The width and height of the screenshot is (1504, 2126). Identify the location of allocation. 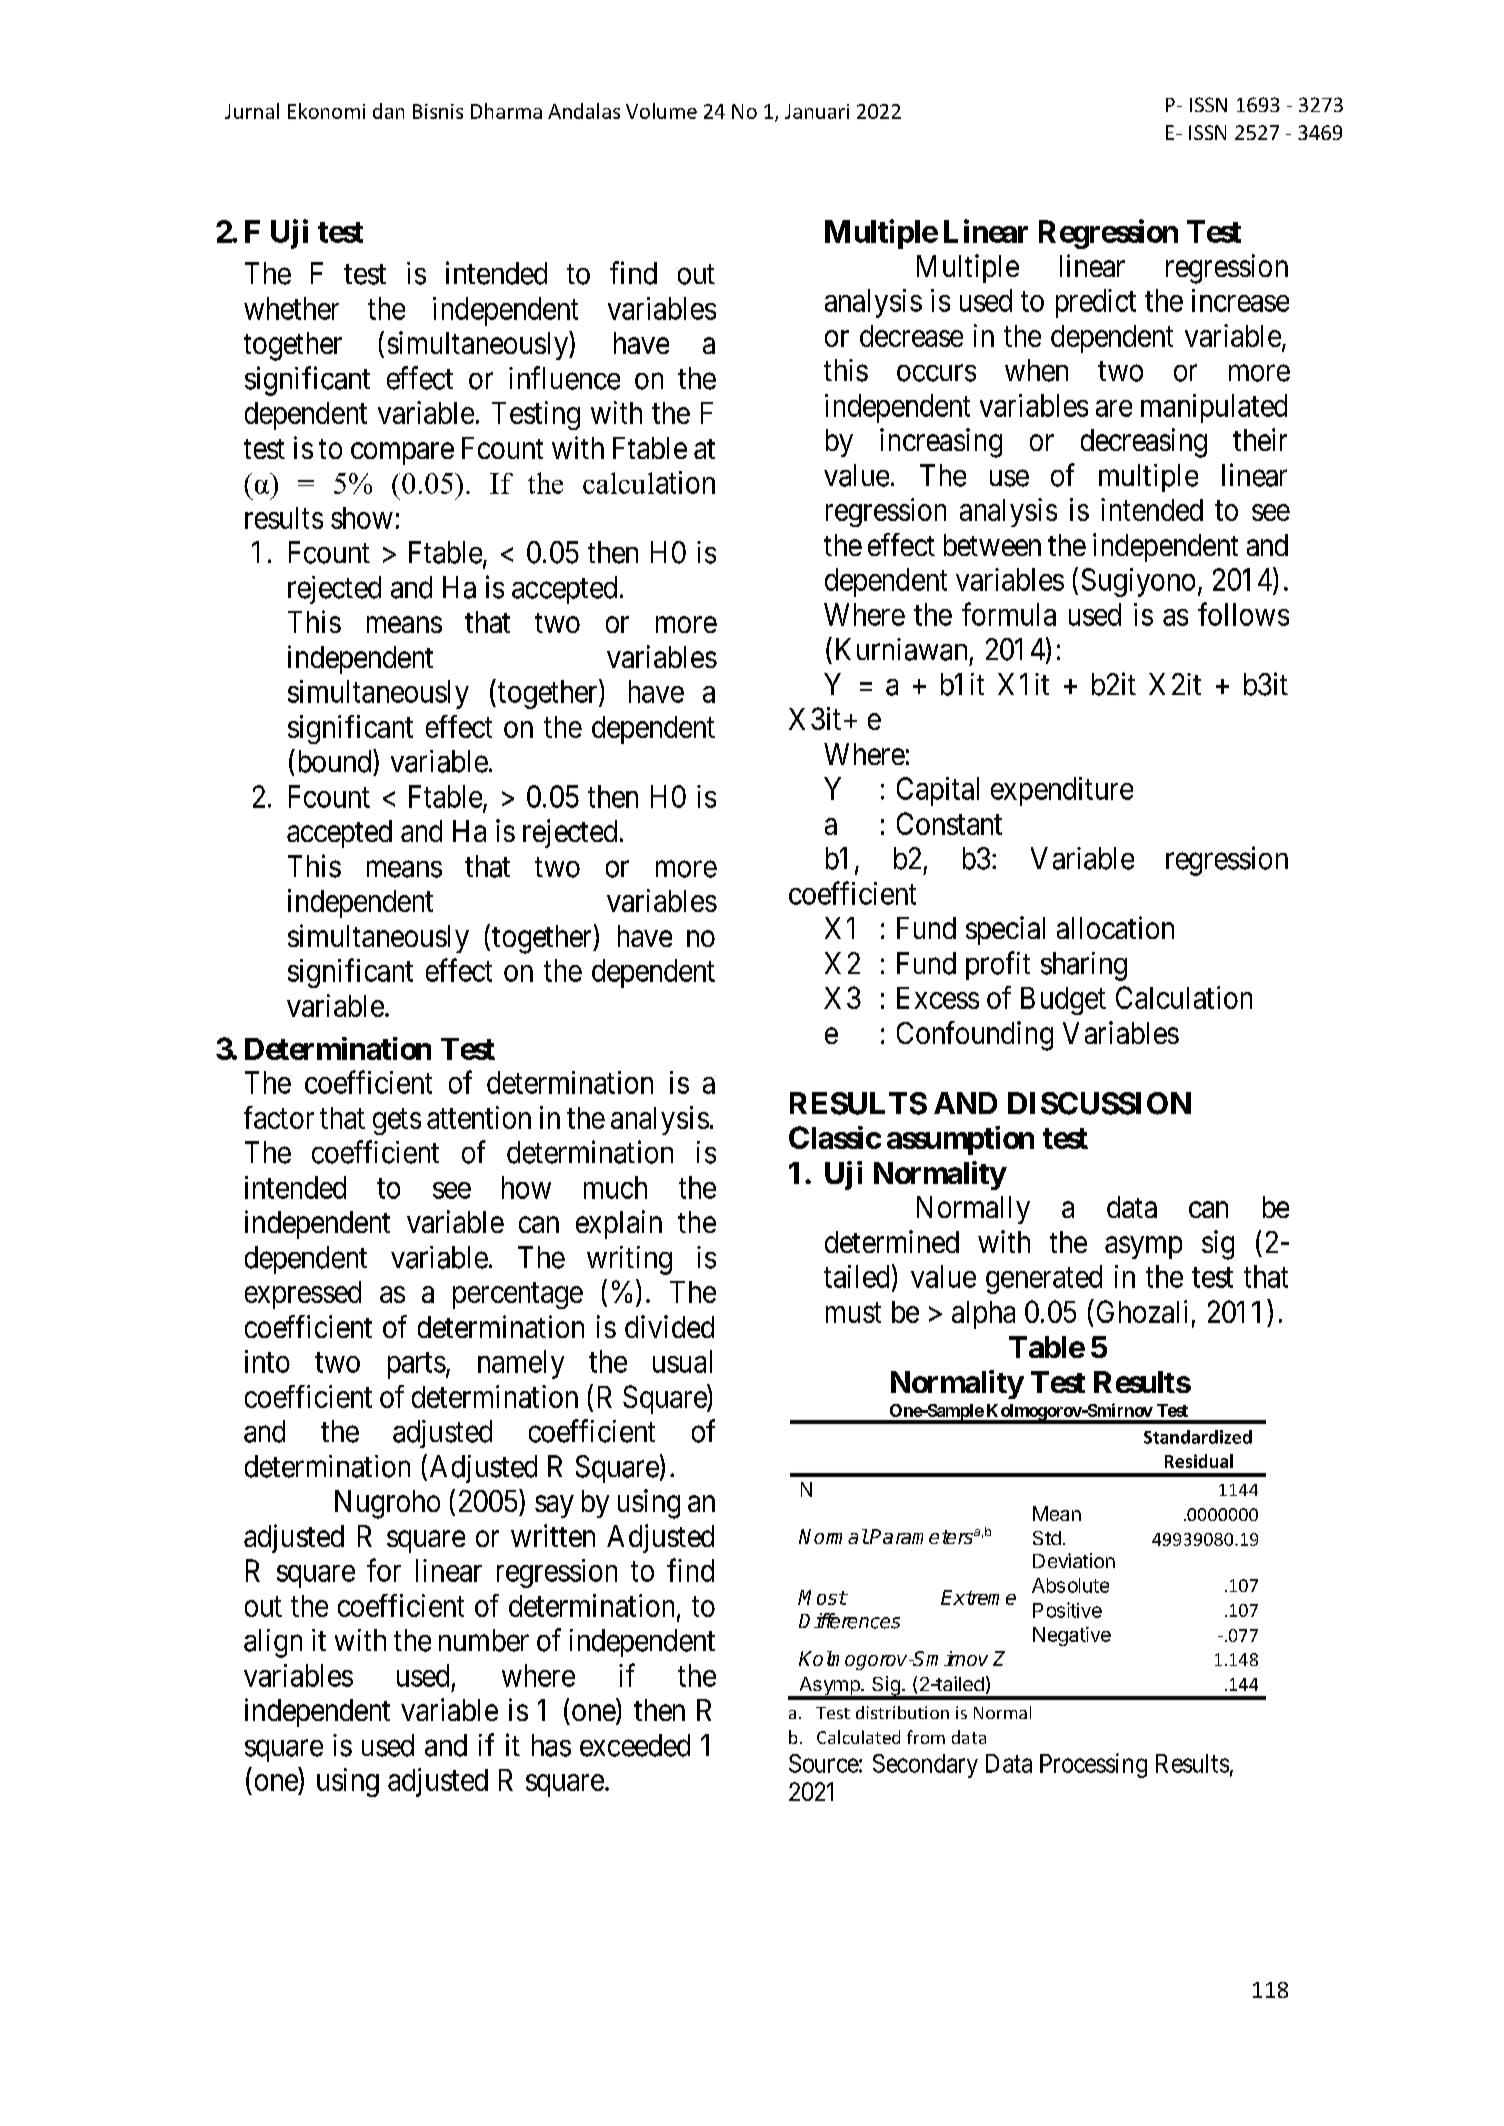
(1115, 927).
